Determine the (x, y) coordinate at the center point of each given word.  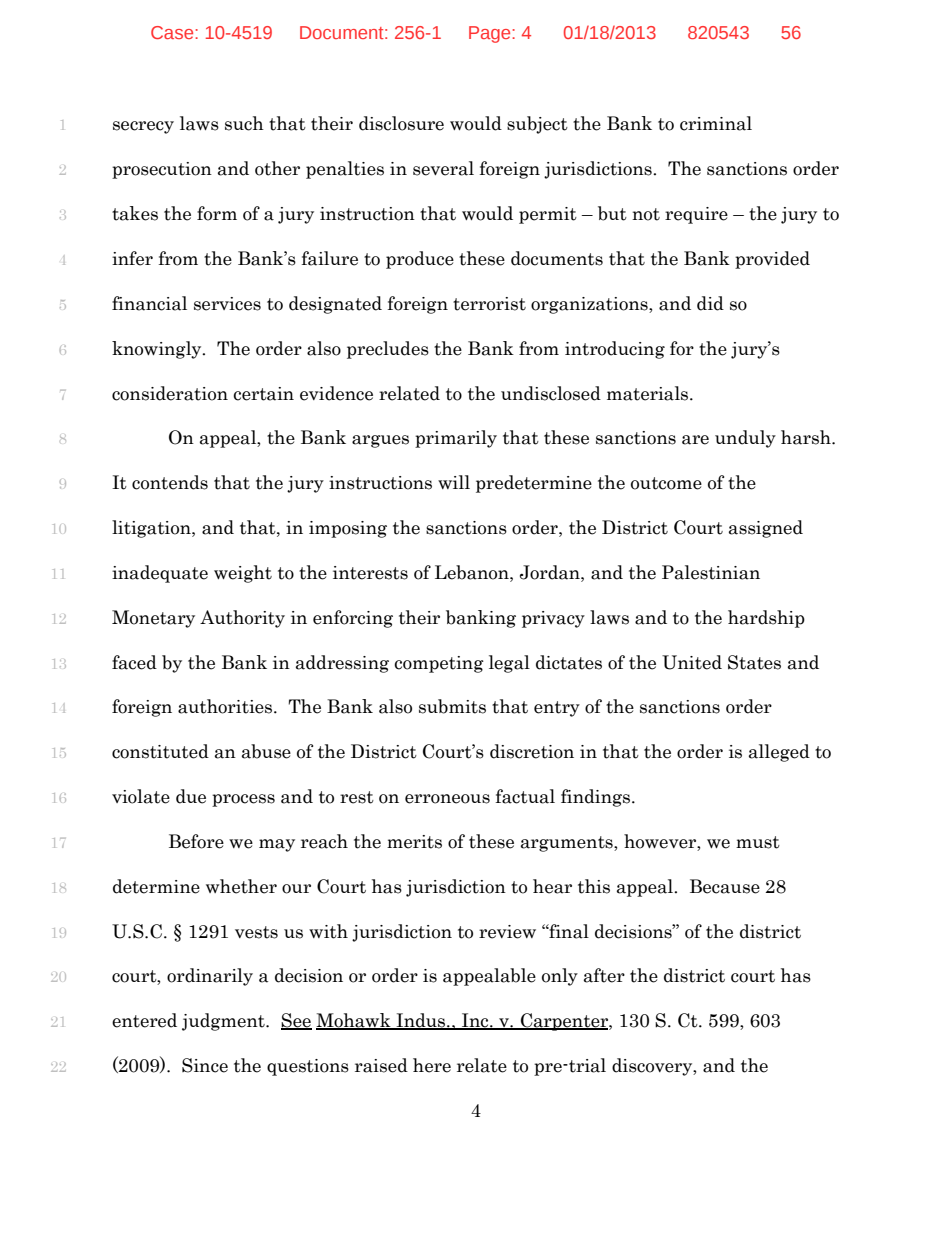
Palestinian (711, 572)
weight (243, 574)
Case (173, 32)
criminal (716, 123)
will (454, 482)
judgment (224, 1022)
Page (491, 34)
